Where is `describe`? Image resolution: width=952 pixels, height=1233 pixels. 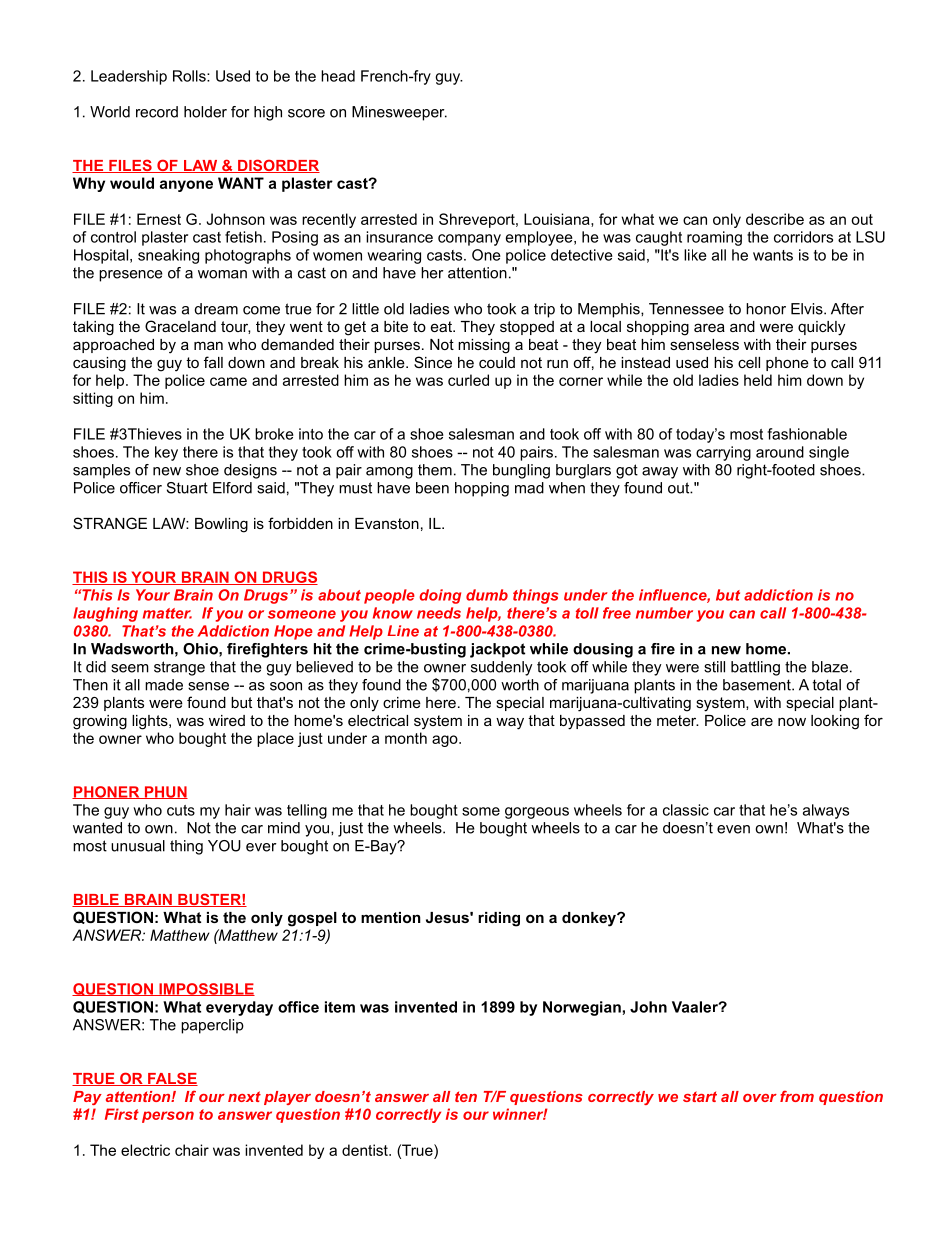 describe is located at coordinates (775, 219).
